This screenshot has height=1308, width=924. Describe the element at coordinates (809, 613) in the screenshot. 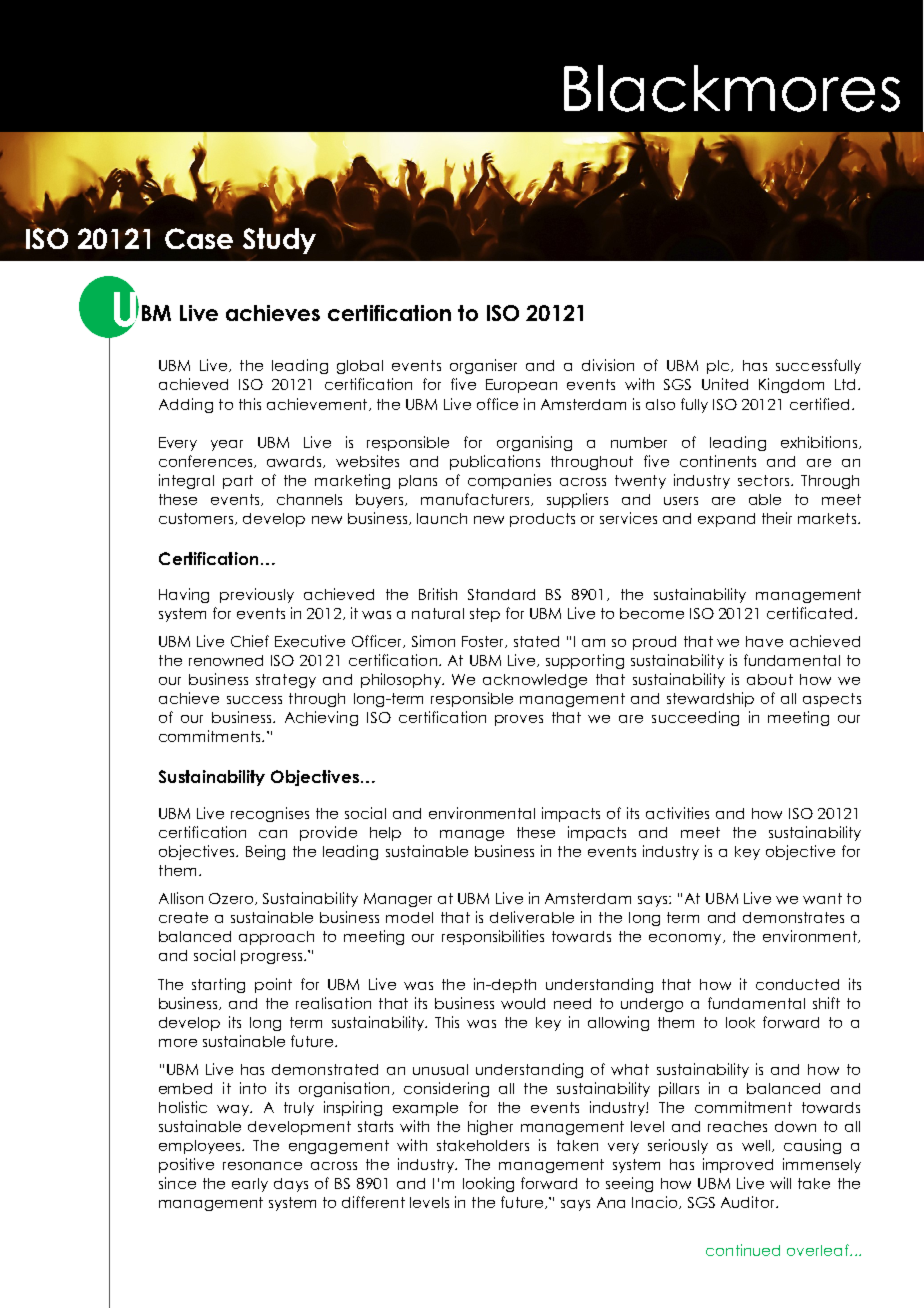

I see `certificated` at that location.
